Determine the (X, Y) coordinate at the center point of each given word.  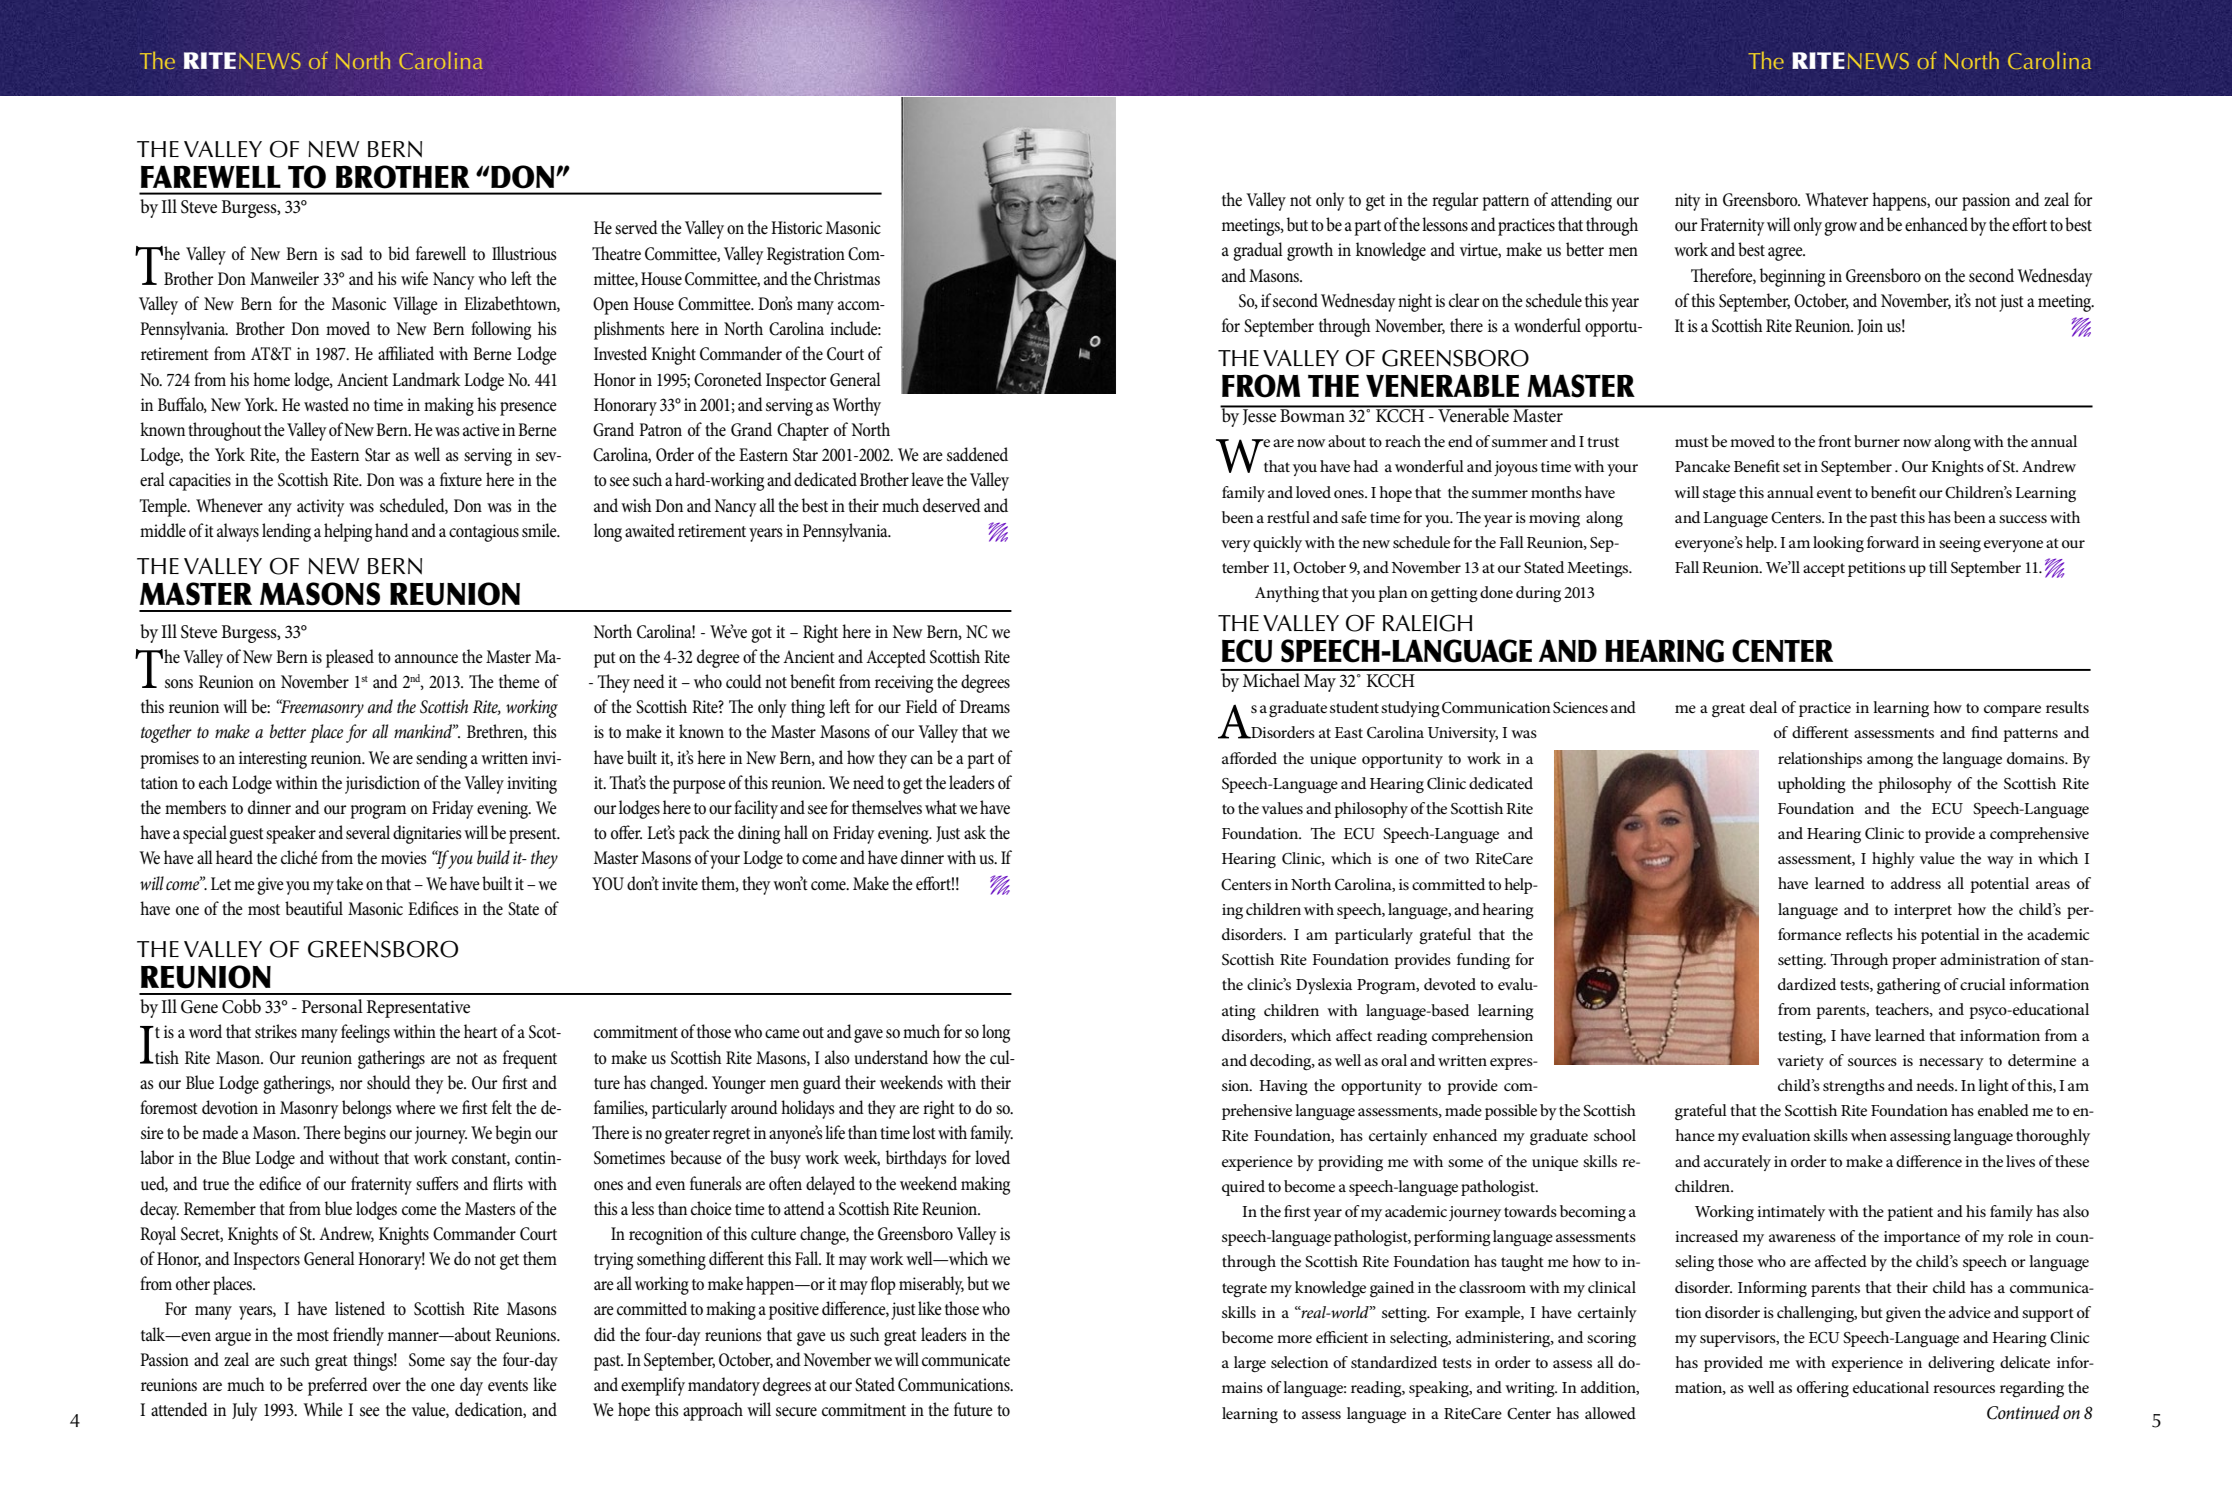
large (1250, 1364)
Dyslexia (1324, 986)
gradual (1258, 251)
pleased (350, 658)
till (1938, 567)
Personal (332, 1006)
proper (1914, 963)
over (387, 1387)
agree (1786, 254)
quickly (1277, 544)
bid (399, 253)
